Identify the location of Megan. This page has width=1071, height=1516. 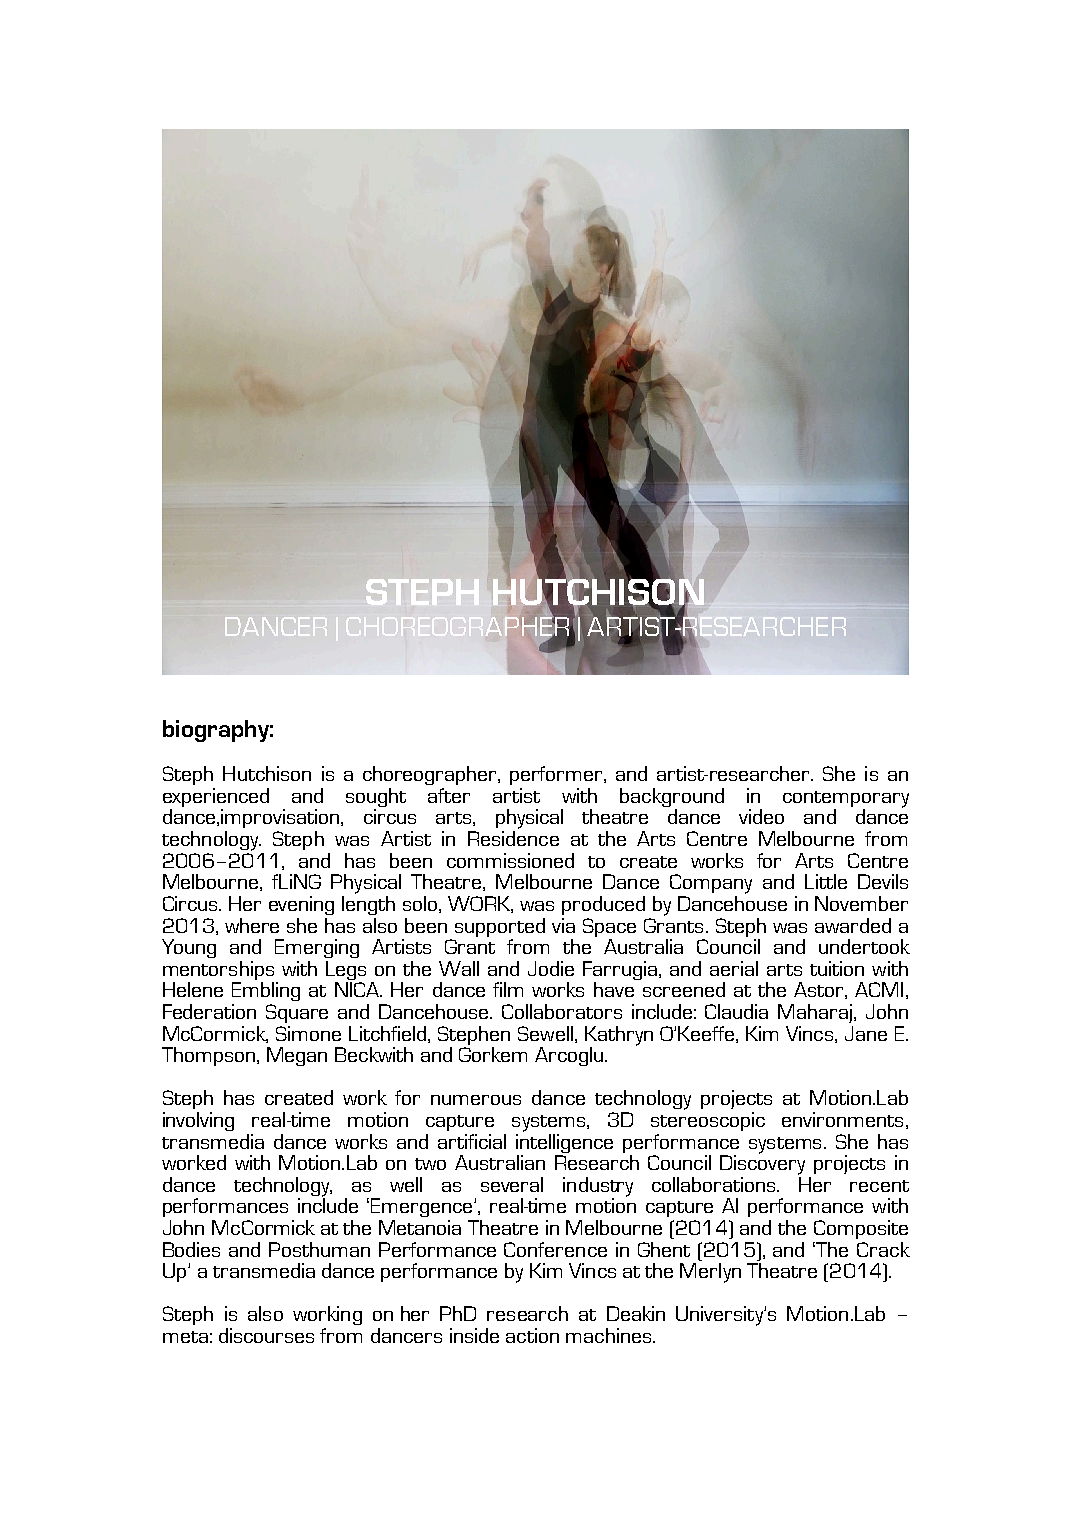
(297, 1056).
